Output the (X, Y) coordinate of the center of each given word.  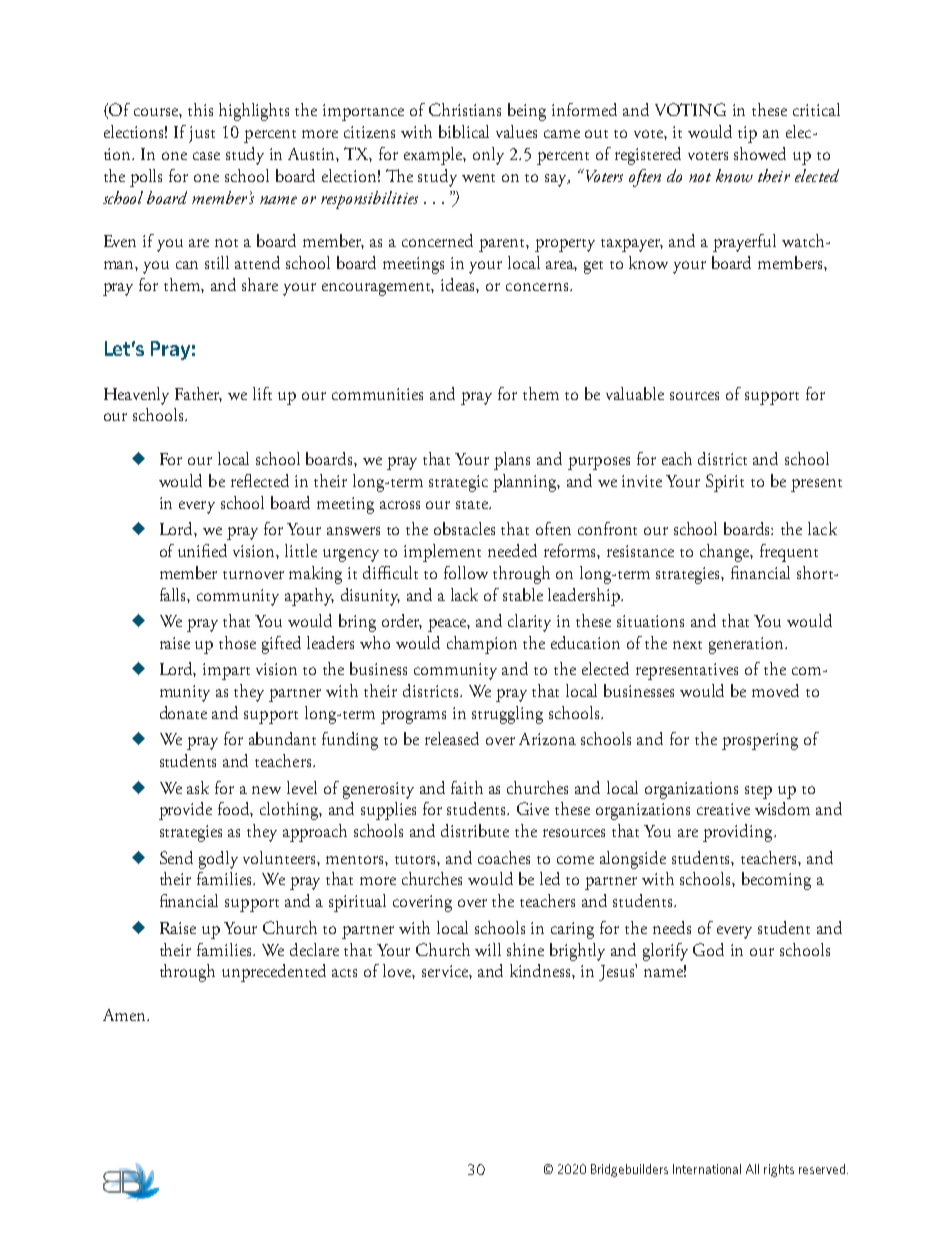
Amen (125, 1015)
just (202, 134)
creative (723, 809)
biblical (464, 131)
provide (185, 811)
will (488, 949)
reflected (260, 480)
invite (642, 481)
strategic (458, 483)
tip (747, 134)
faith (467, 787)
